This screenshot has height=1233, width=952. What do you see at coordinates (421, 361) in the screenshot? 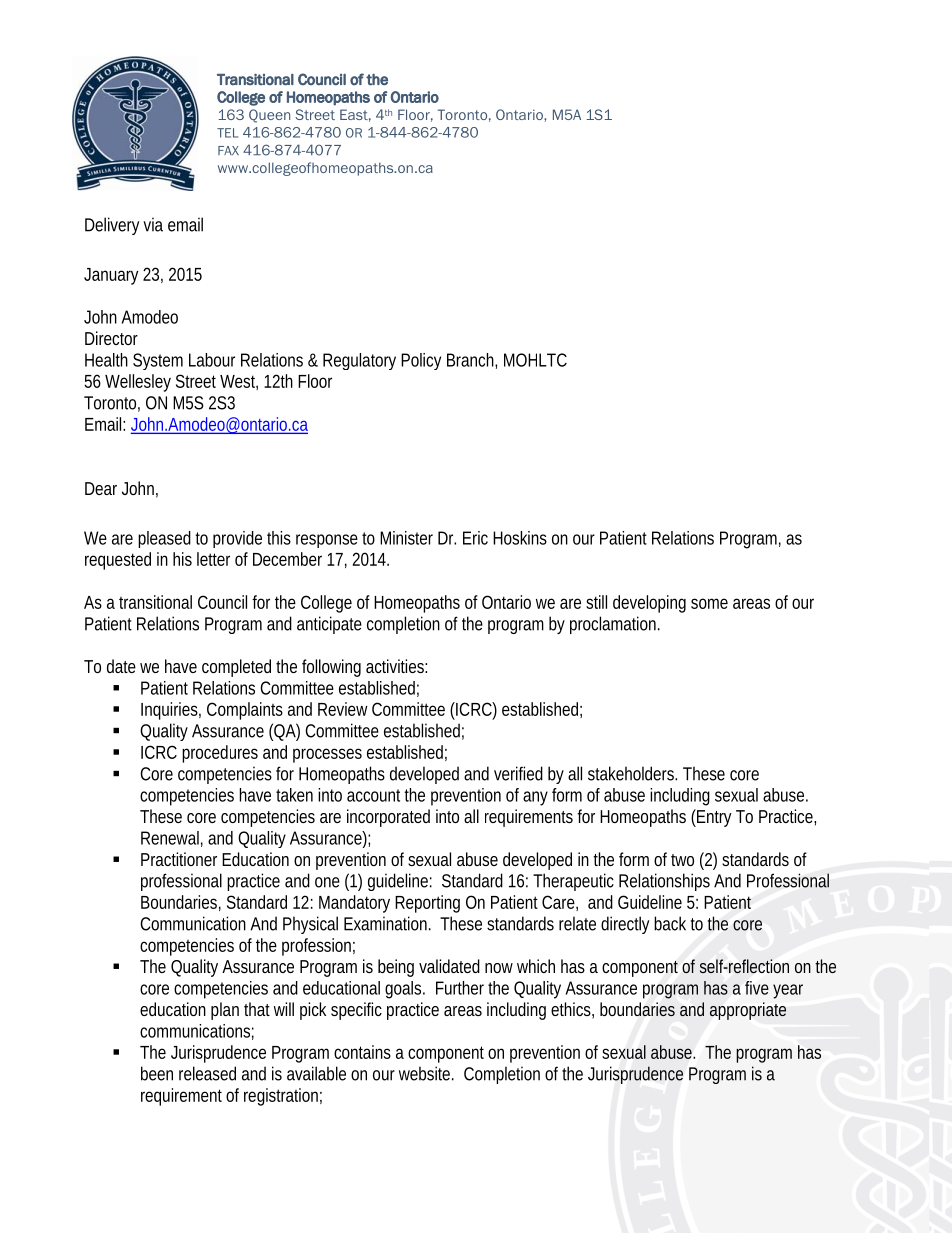
I see `Policy` at bounding box center [421, 361].
